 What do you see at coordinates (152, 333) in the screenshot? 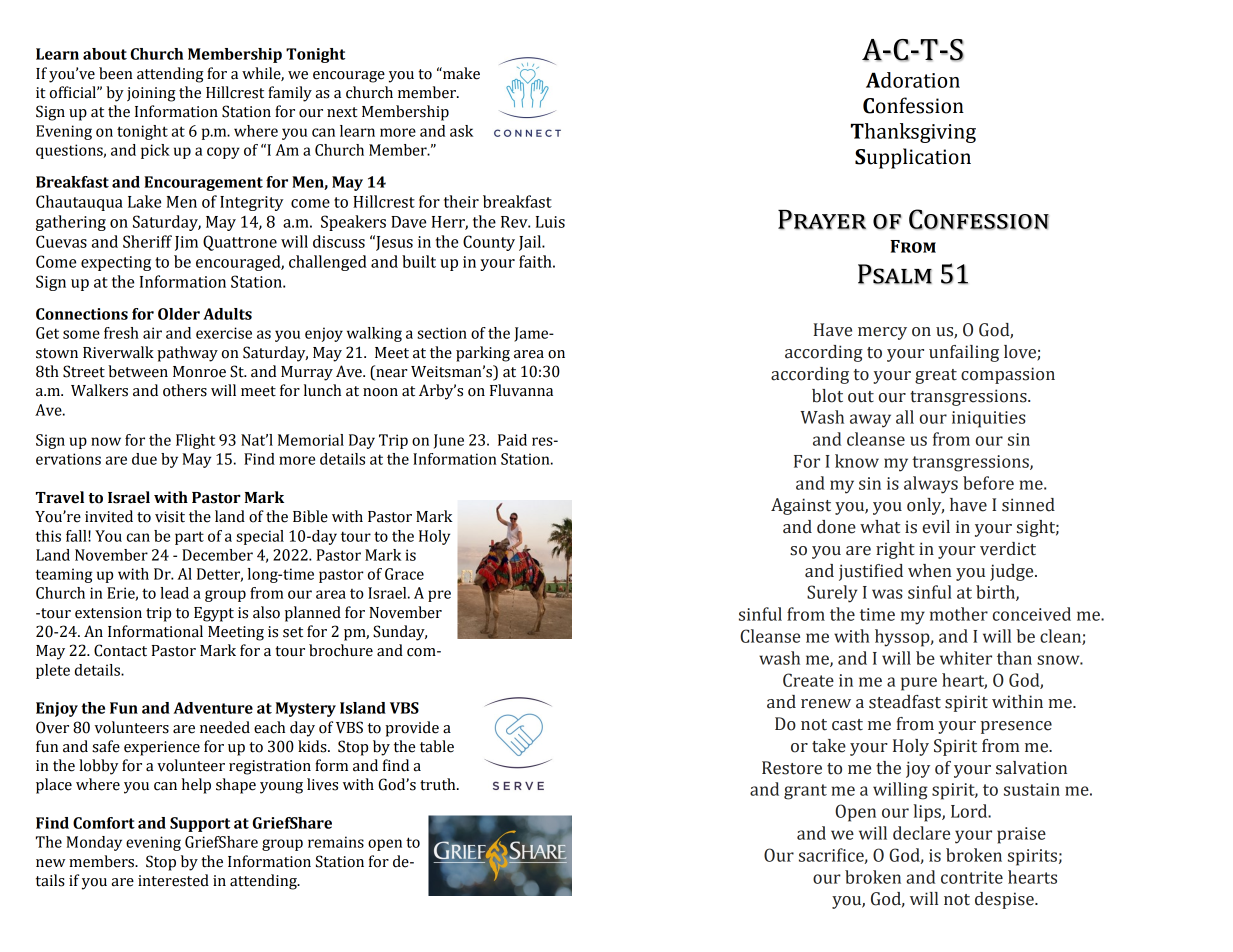
I see `air` at bounding box center [152, 333].
